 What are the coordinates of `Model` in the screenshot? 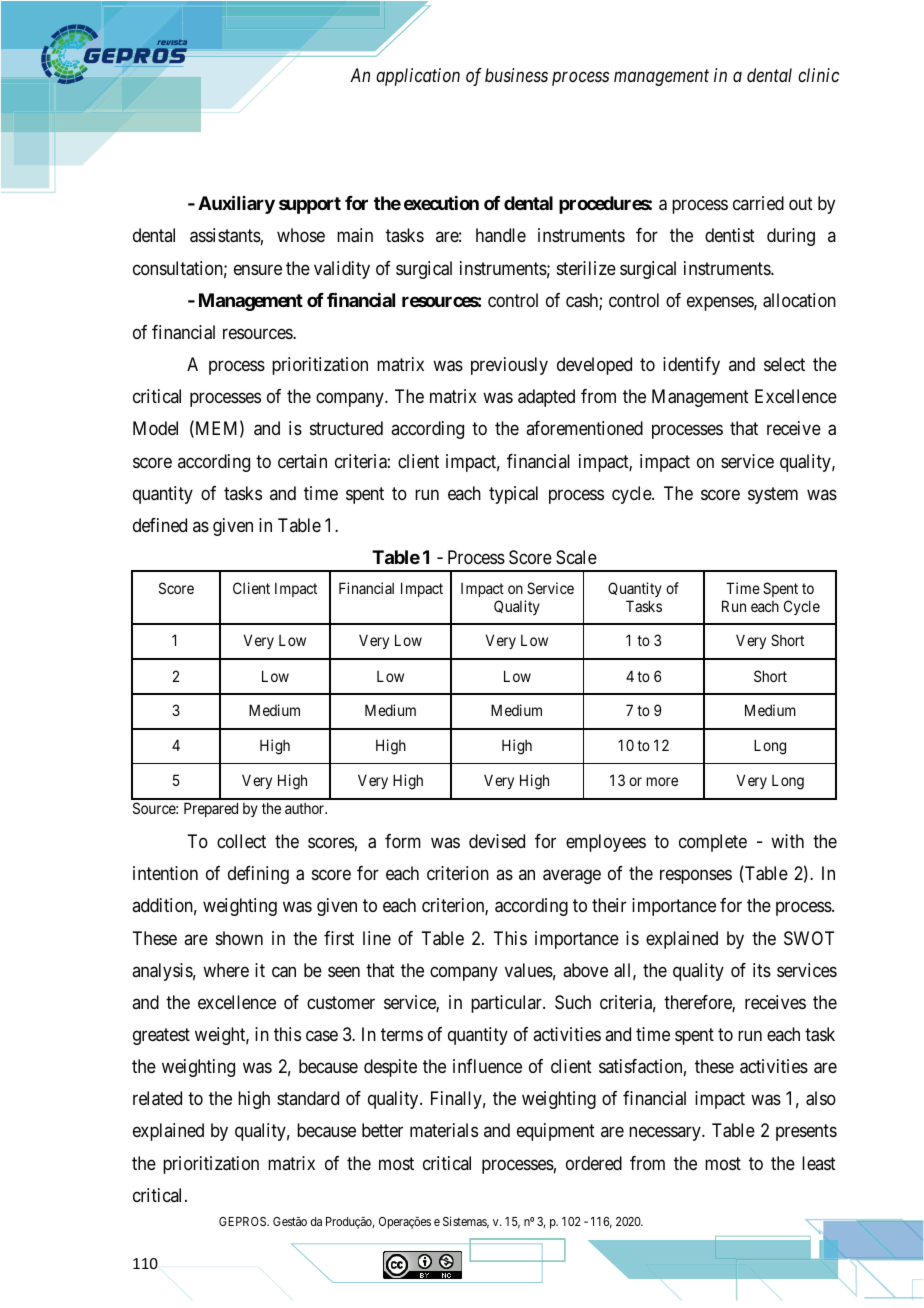 It's located at (155, 428).
